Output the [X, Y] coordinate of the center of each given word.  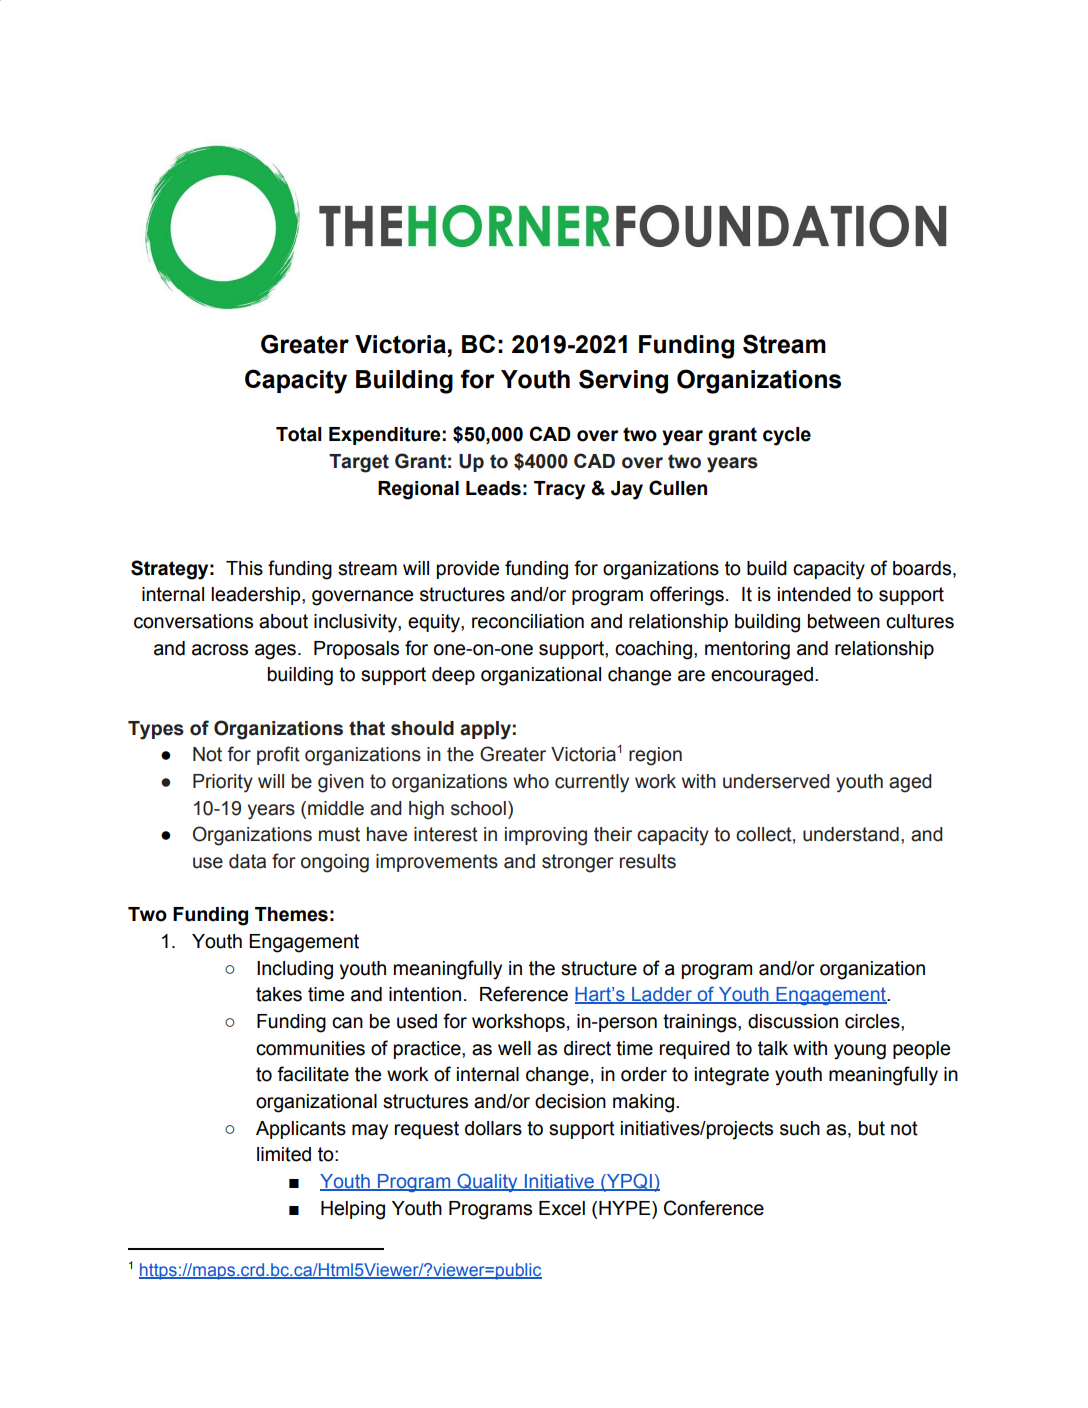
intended [814, 594]
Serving [623, 381]
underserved [776, 781]
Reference [524, 994]
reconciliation [528, 621]
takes [279, 994]
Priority [223, 783]
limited [284, 1154]
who [531, 781]
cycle [787, 436]
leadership [257, 596]
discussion [793, 1021]
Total [299, 434]
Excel [562, 1208]
